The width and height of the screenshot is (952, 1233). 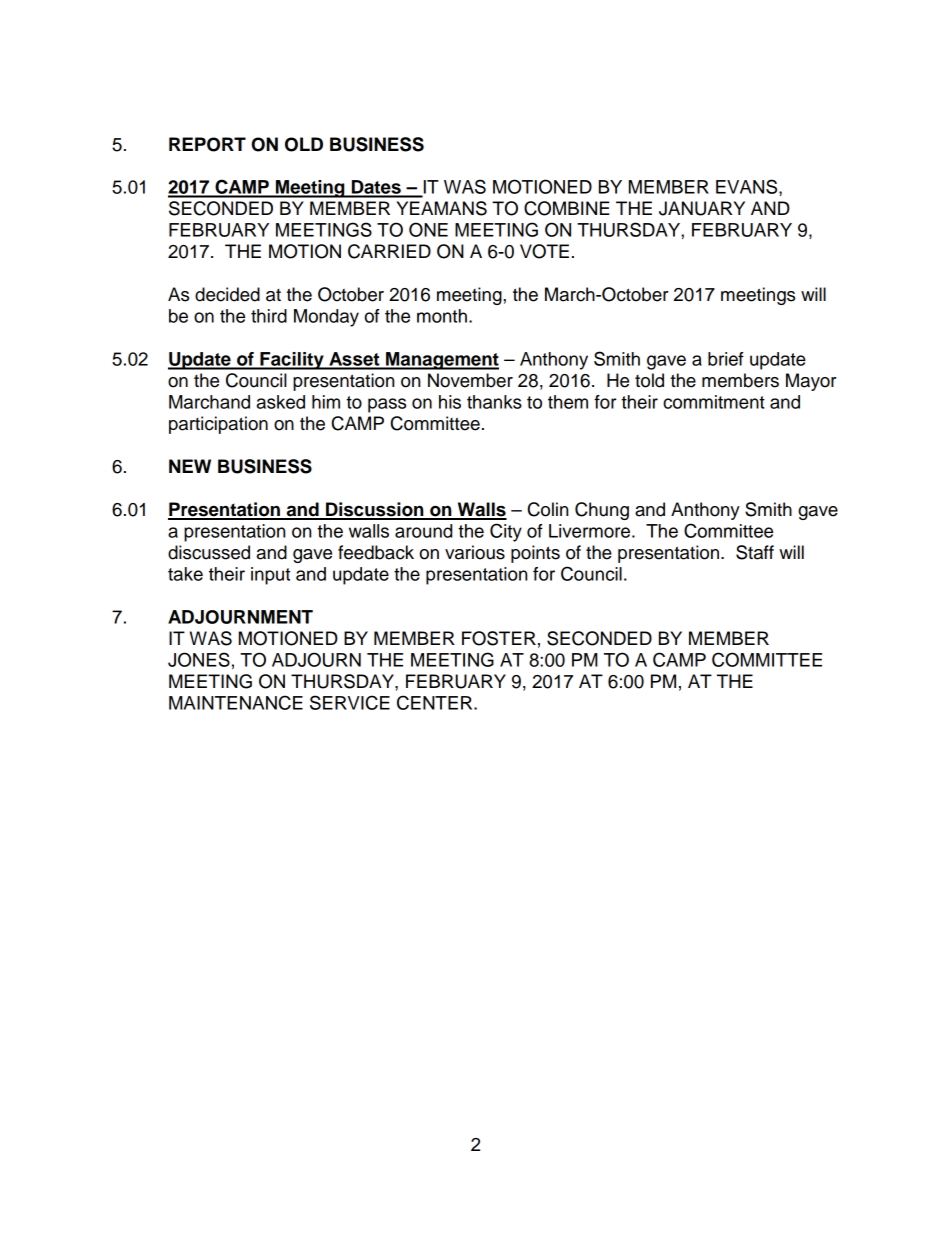 I want to click on discussed, so click(x=209, y=552).
